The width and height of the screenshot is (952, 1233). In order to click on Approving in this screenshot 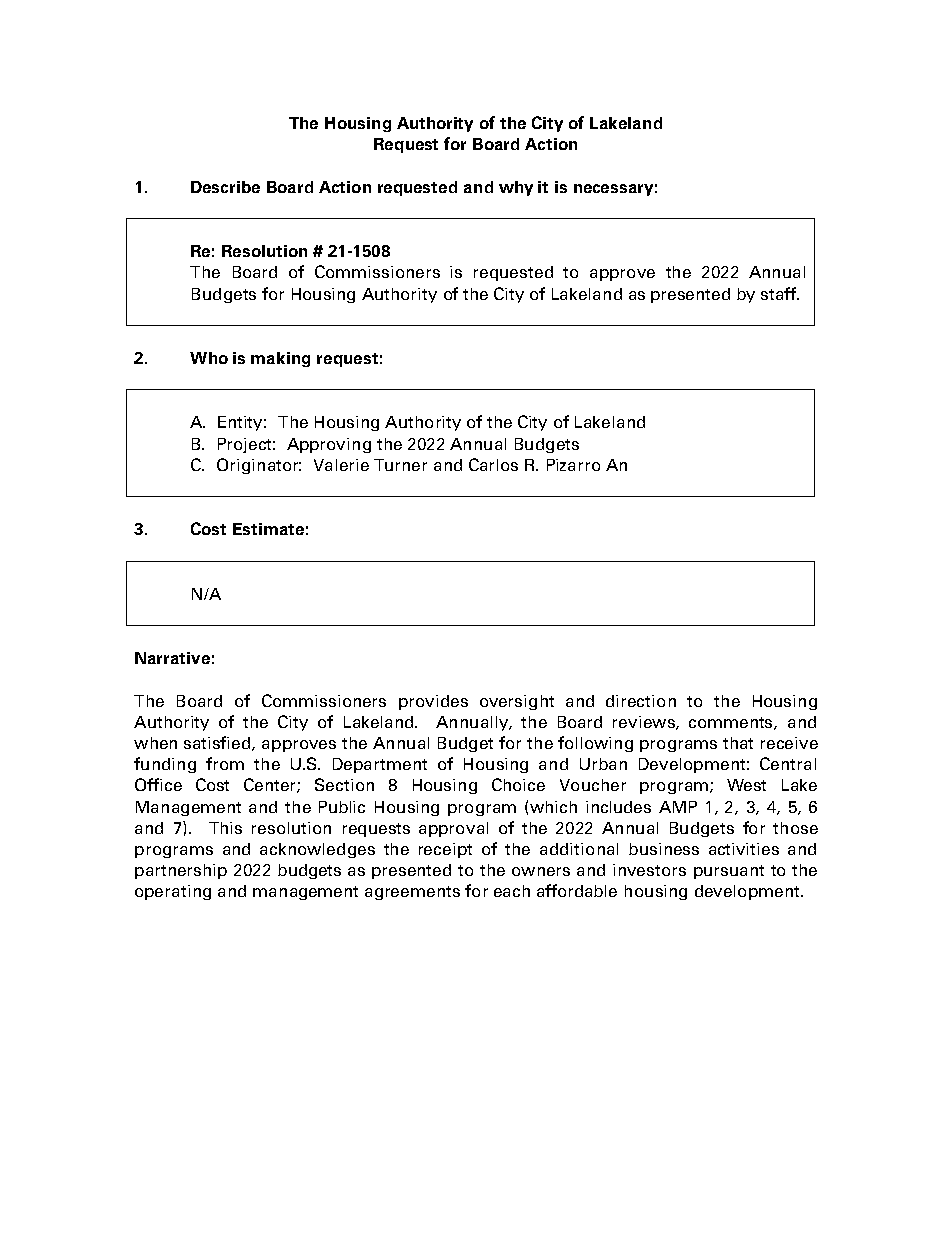, I will do `click(329, 445)`.
